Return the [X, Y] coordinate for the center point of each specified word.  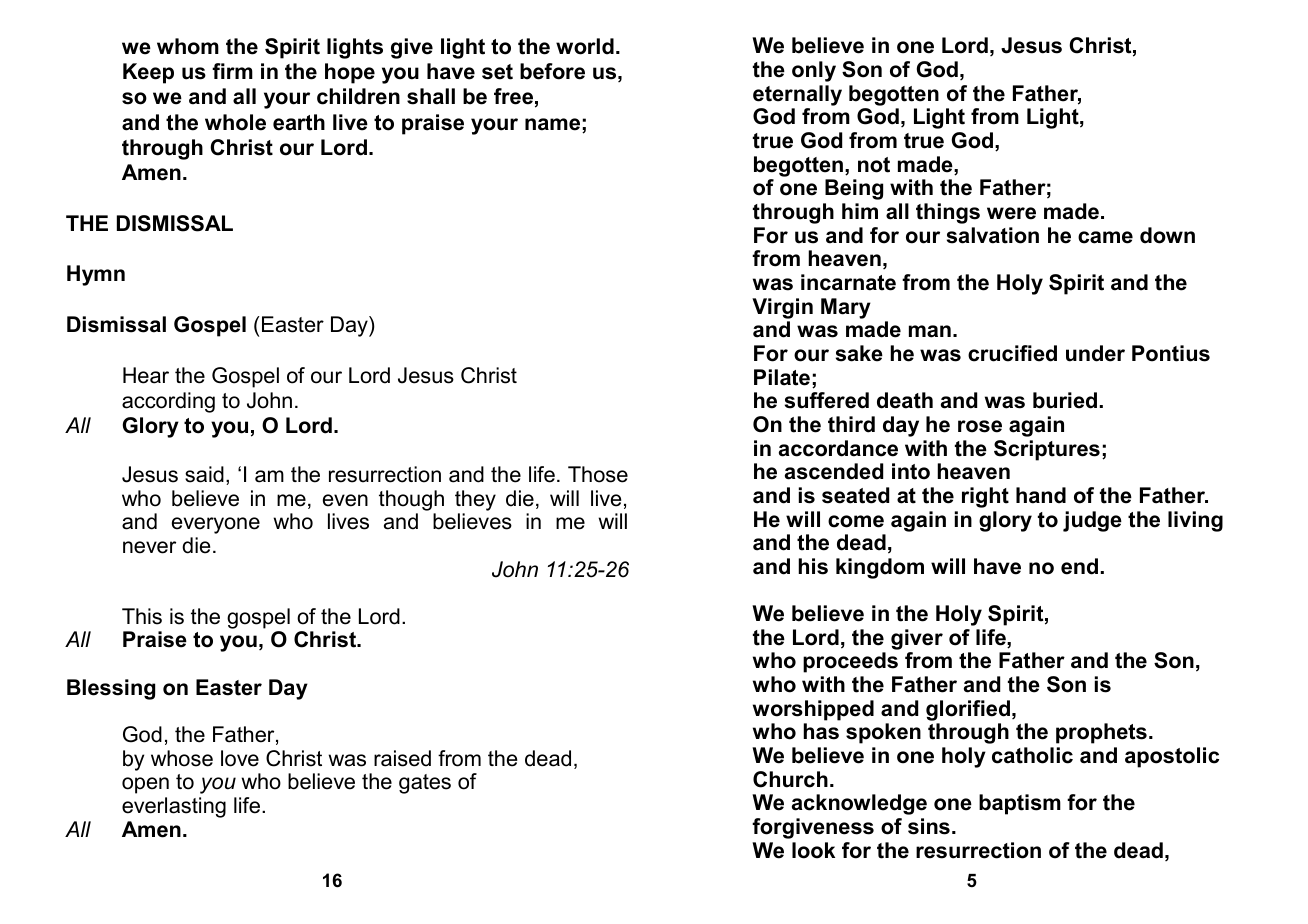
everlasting [174, 807]
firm [232, 71]
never [149, 547]
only [814, 71]
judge [1092, 521]
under [1095, 353]
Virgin [782, 308]
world [585, 46]
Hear [146, 375]
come [856, 521]
